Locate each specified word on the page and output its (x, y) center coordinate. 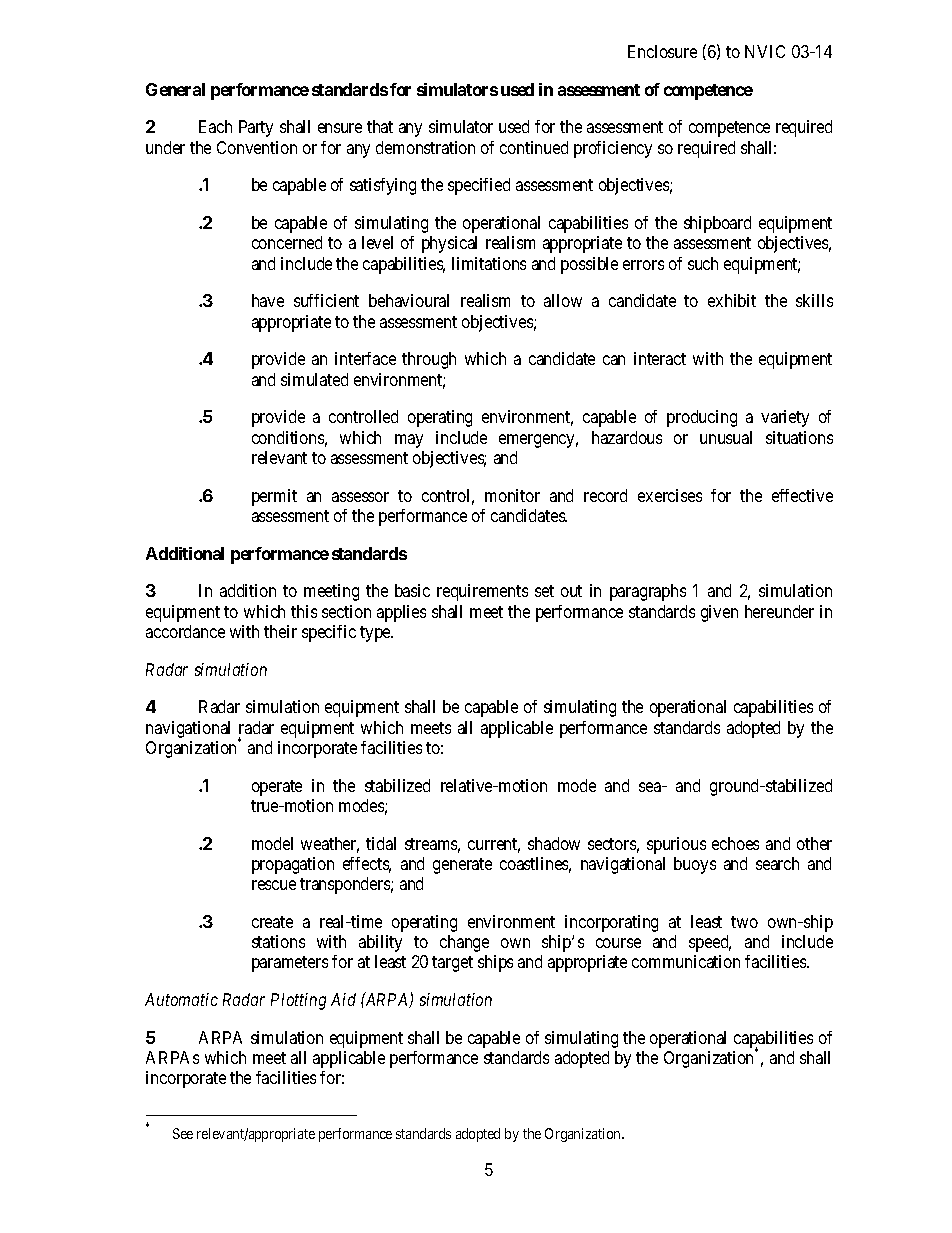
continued (534, 147)
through (429, 360)
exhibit (732, 300)
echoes (735, 843)
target (452, 964)
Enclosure (662, 51)
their (280, 631)
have (268, 300)
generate (462, 866)
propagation (293, 865)
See (183, 1133)
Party (256, 128)
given (719, 613)
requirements (482, 592)
